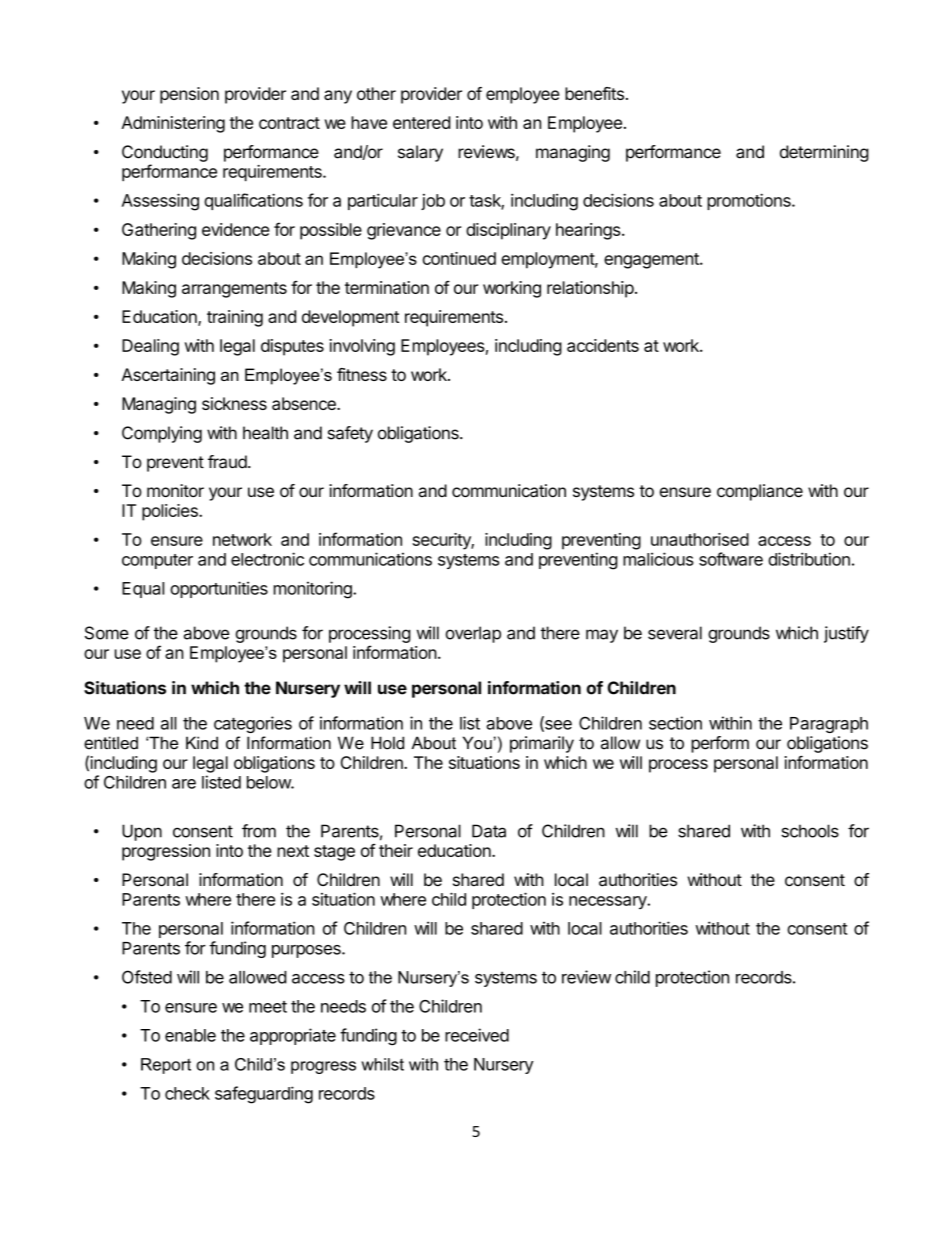 This screenshot has width=952, height=1233. What do you see at coordinates (173, 124) in the screenshot?
I see `Administering` at bounding box center [173, 124].
